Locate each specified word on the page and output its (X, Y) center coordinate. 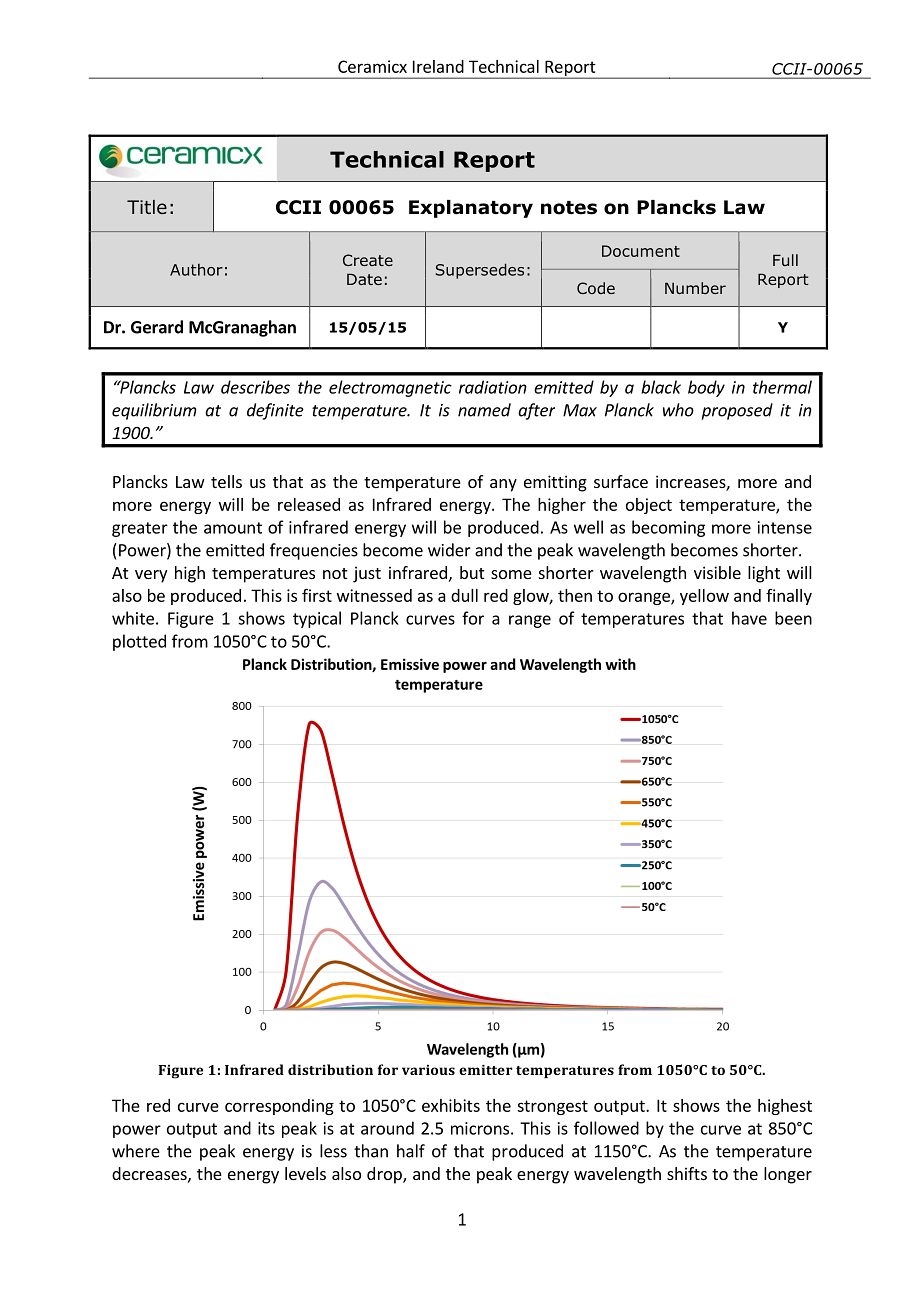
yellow (704, 597)
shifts (687, 1173)
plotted (139, 642)
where (136, 1151)
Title (147, 207)
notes (569, 208)
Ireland (438, 66)
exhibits (451, 1105)
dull (464, 595)
